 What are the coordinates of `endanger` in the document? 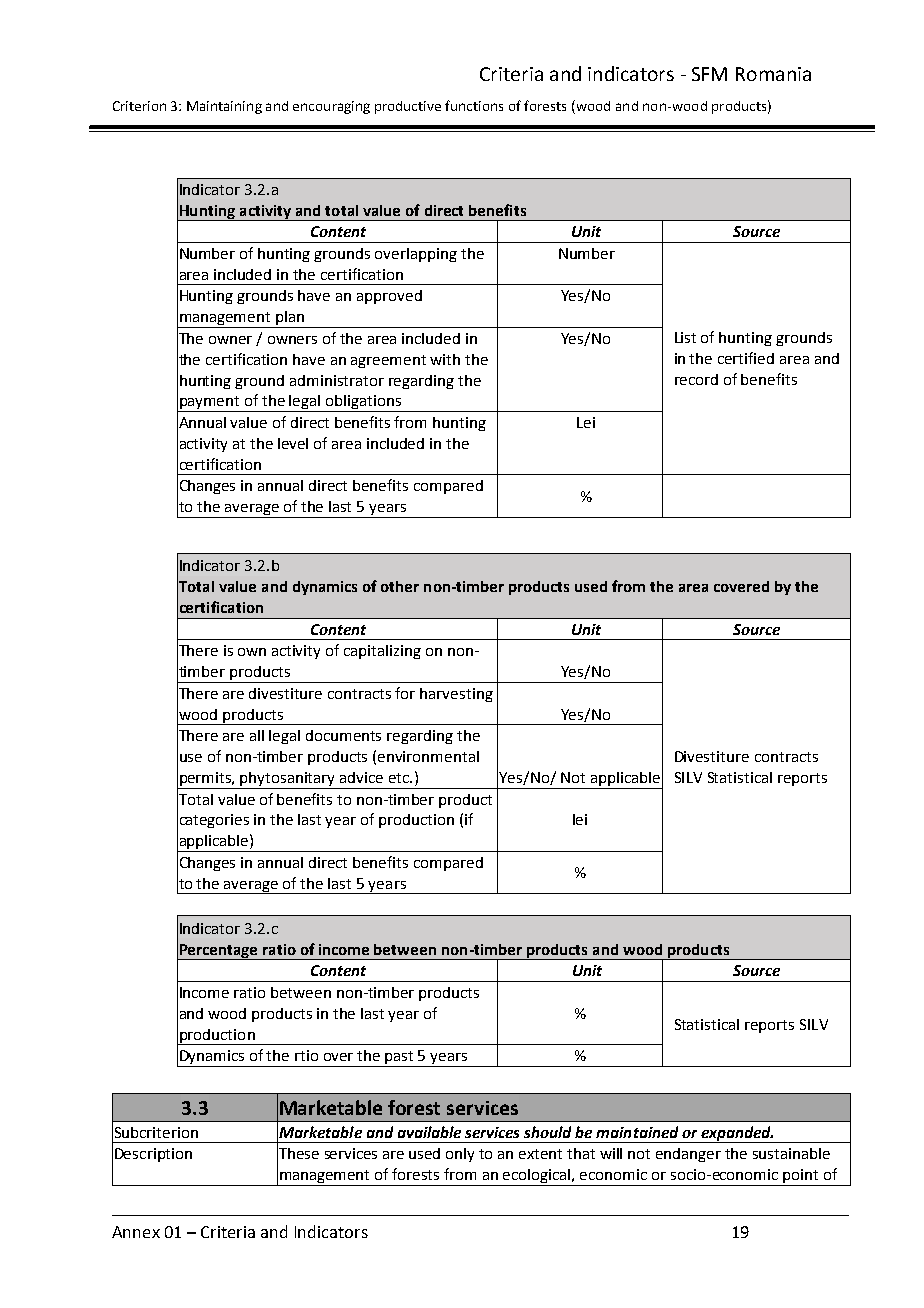 It's located at (688, 1155).
